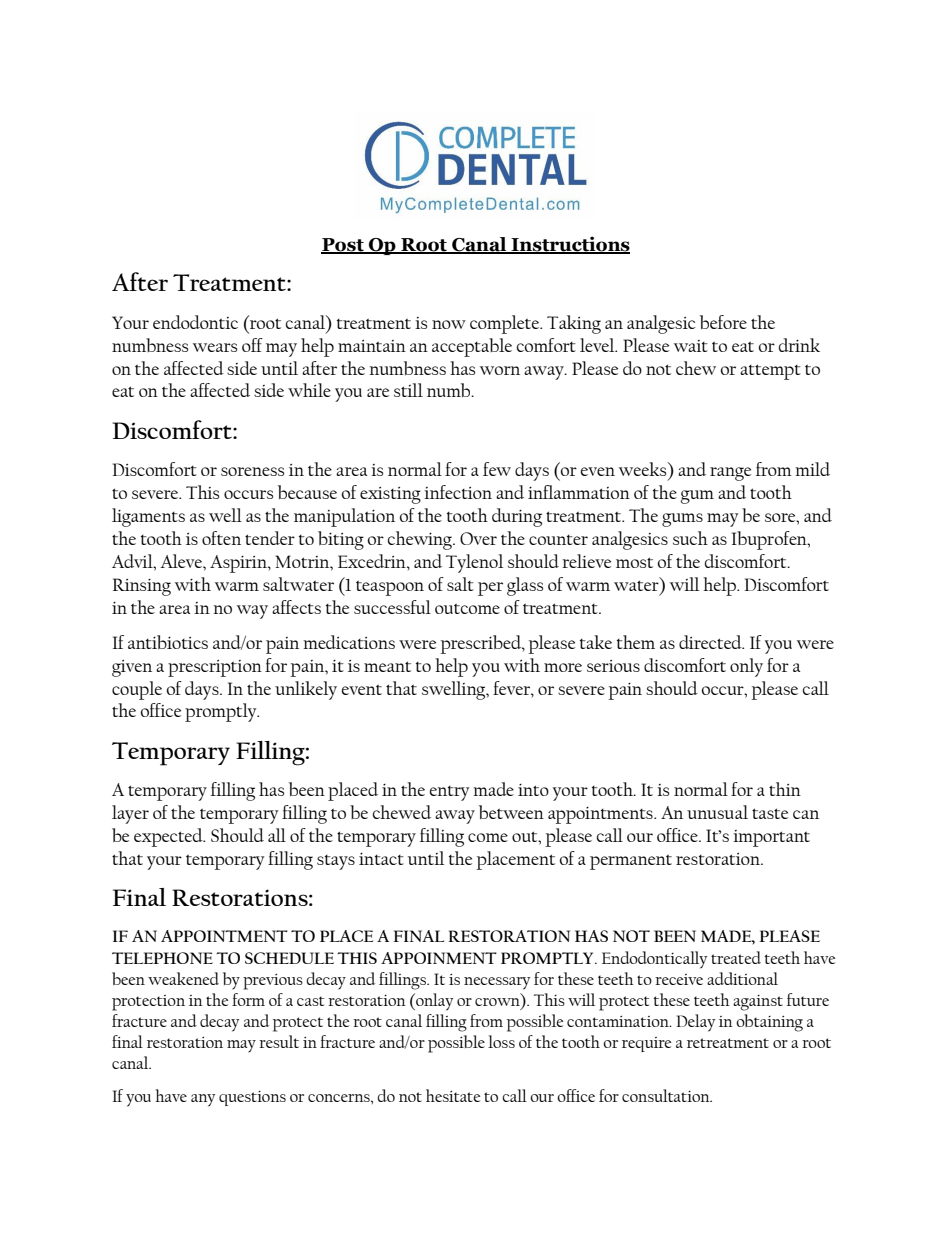  What do you see at coordinates (746, 667) in the document?
I see `only` at bounding box center [746, 667].
